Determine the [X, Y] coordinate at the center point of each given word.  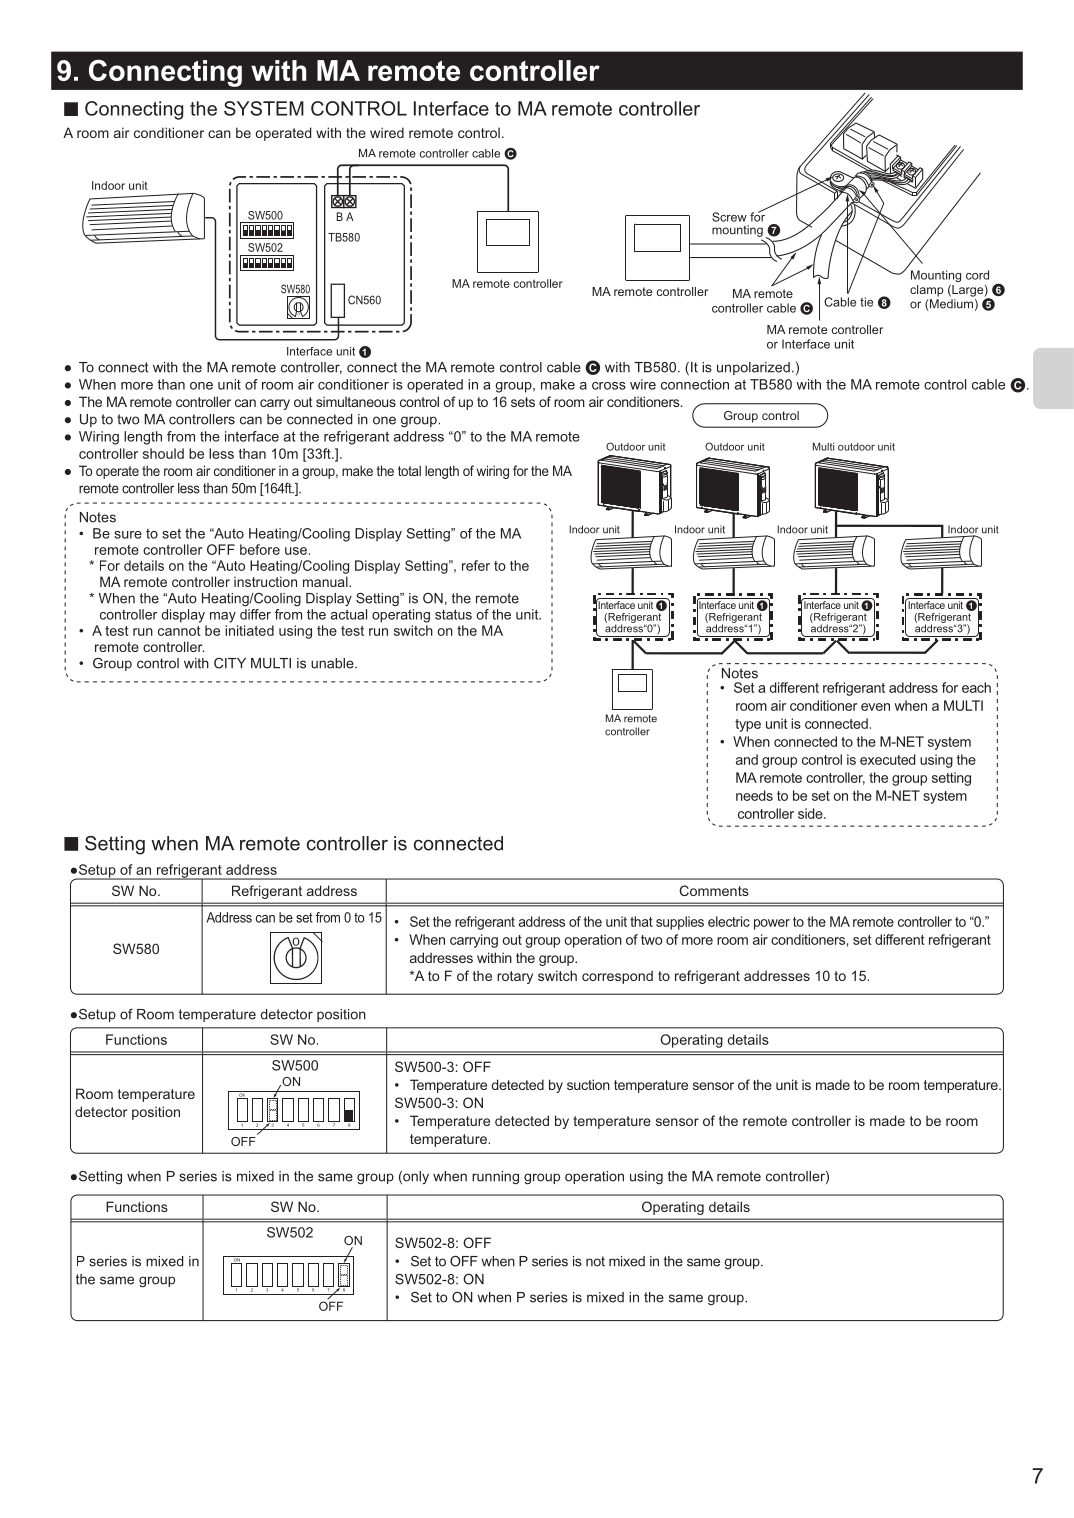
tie [866, 302]
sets [523, 402]
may [223, 617]
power [772, 924]
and [747, 759]
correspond [617, 977]
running [495, 1178]
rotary [515, 977]
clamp [926, 291]
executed [887, 759]
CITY [230, 663]
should [163, 453]
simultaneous [356, 401]
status [453, 614]
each [976, 687]
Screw [729, 217]
